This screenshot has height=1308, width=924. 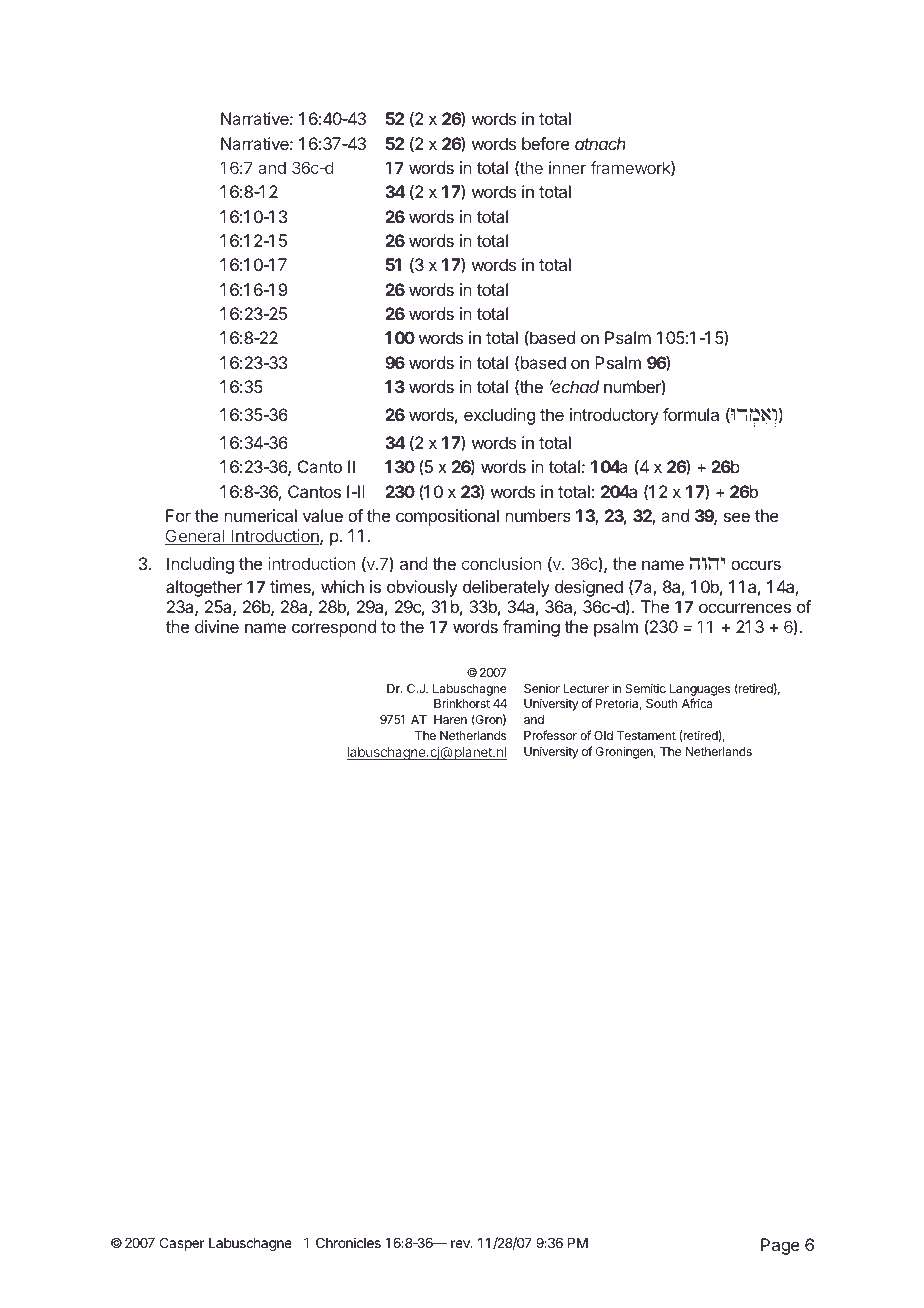 What do you see at coordinates (700, 690) in the screenshot?
I see `Languages` at bounding box center [700, 690].
